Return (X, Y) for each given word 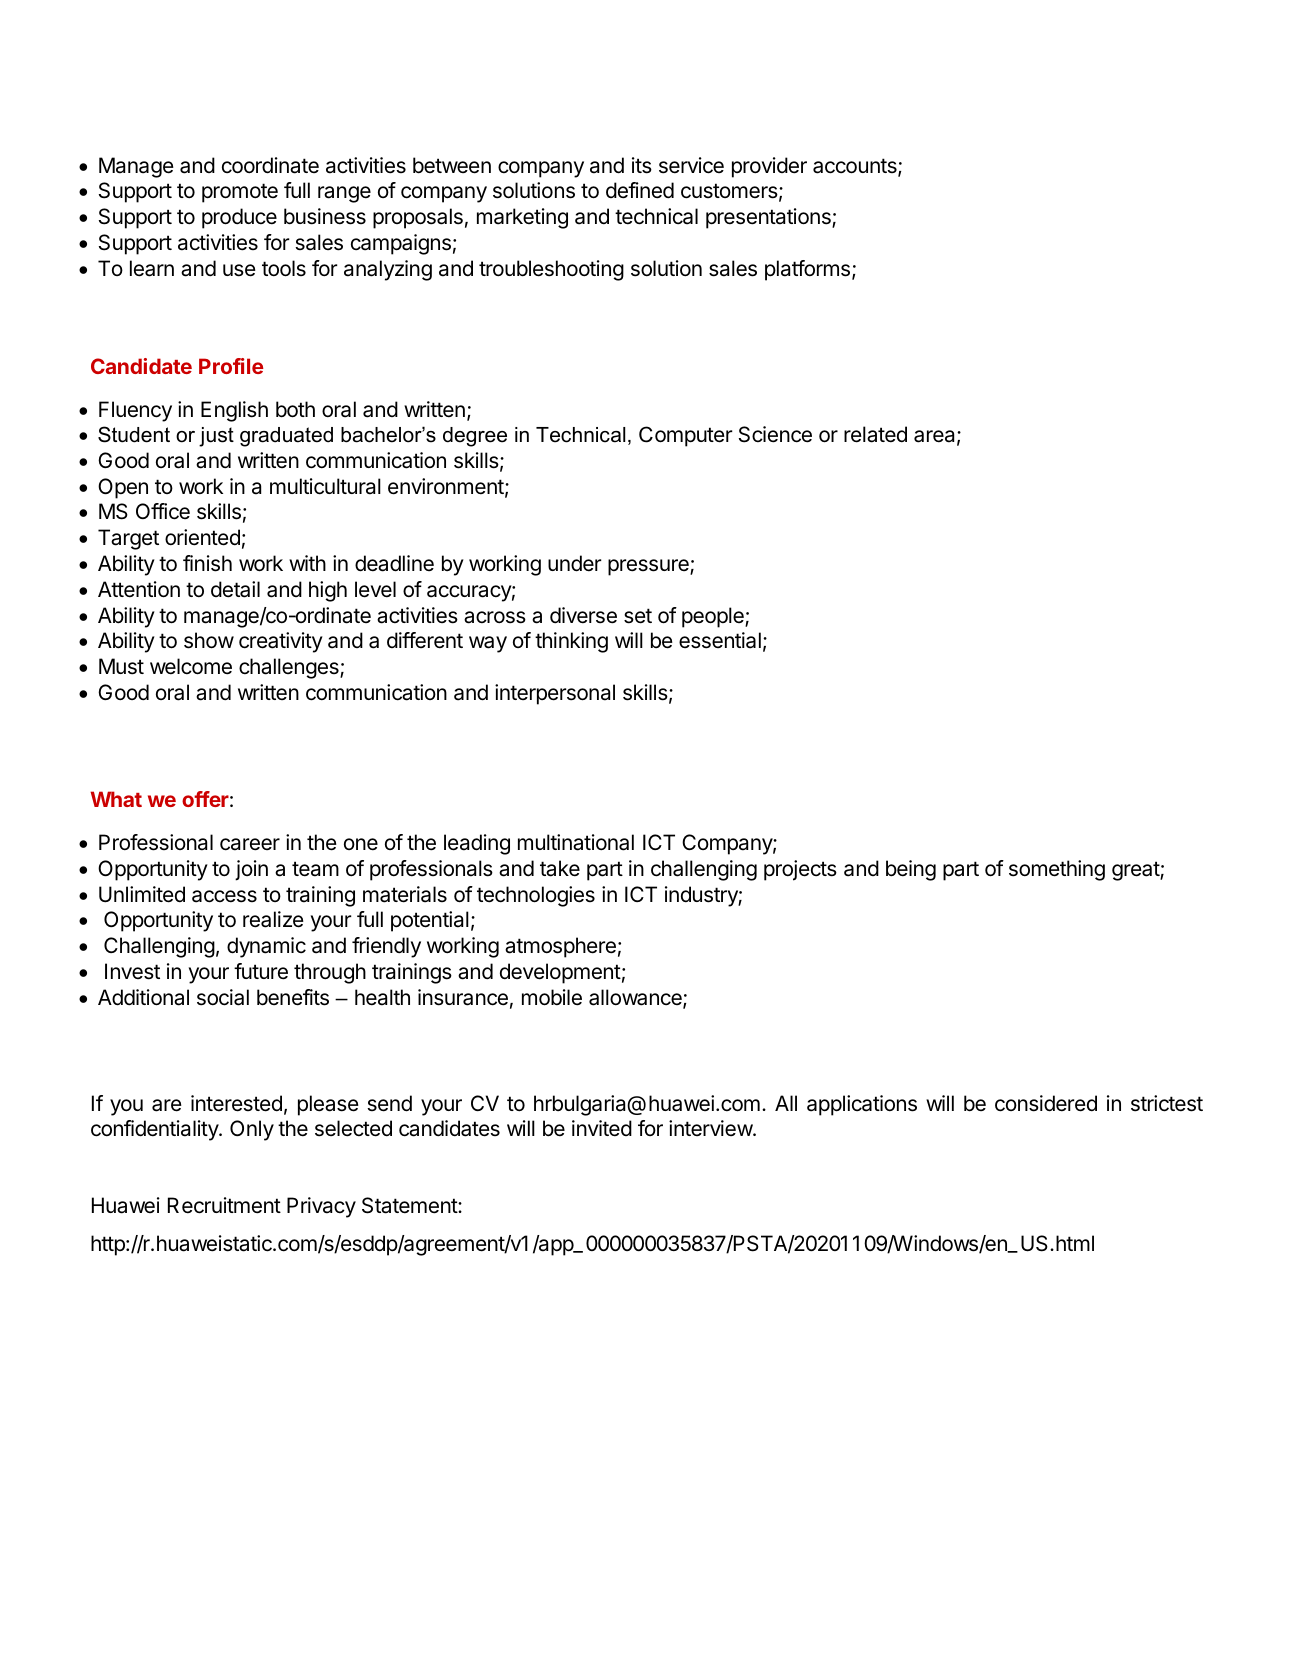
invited (602, 1128)
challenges (290, 668)
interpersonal (555, 694)
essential (720, 640)
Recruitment (224, 1205)
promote (240, 193)
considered (1046, 1103)
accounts (856, 167)
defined (640, 190)
